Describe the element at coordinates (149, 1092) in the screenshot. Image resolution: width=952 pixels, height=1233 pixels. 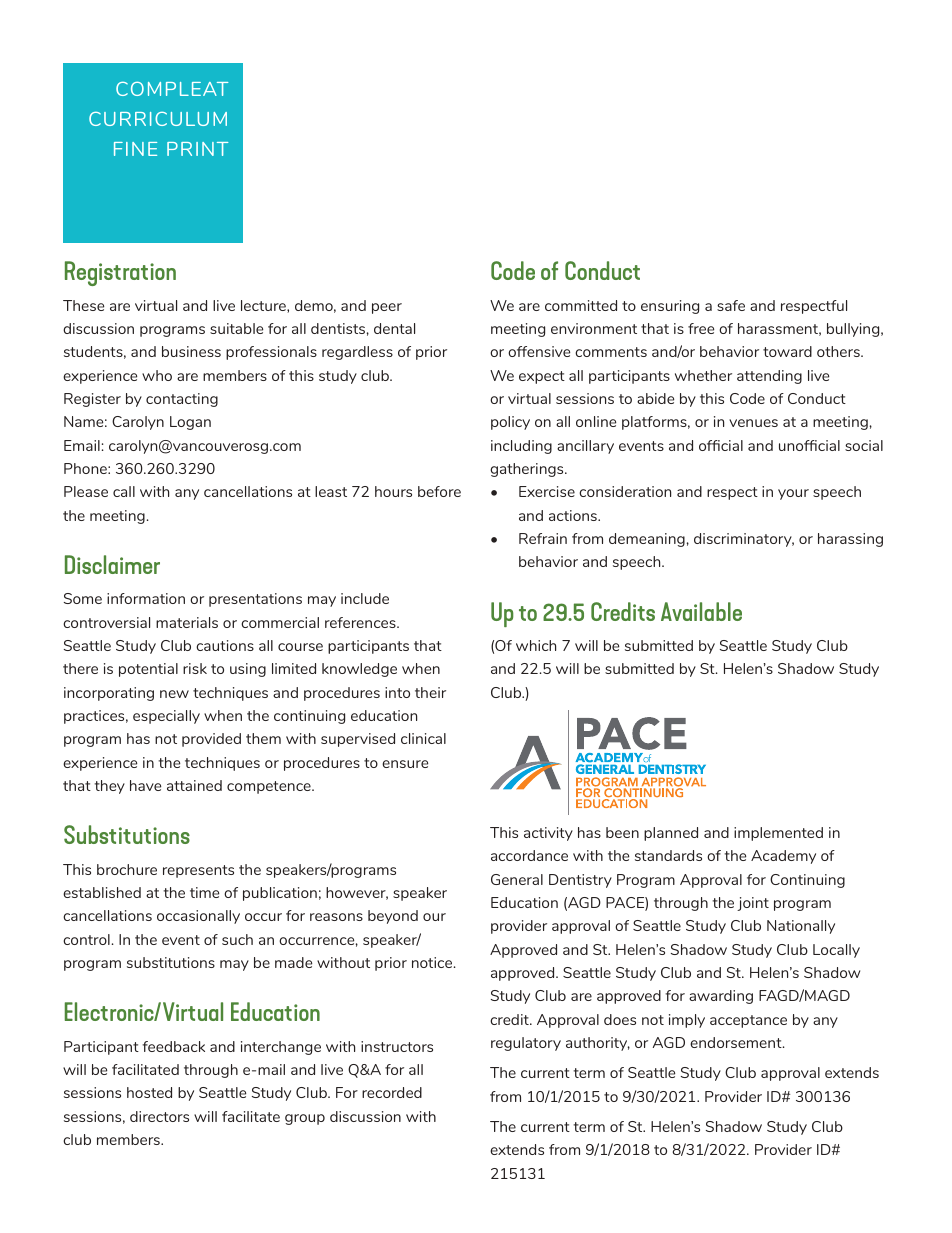
I see `hosted` at that location.
